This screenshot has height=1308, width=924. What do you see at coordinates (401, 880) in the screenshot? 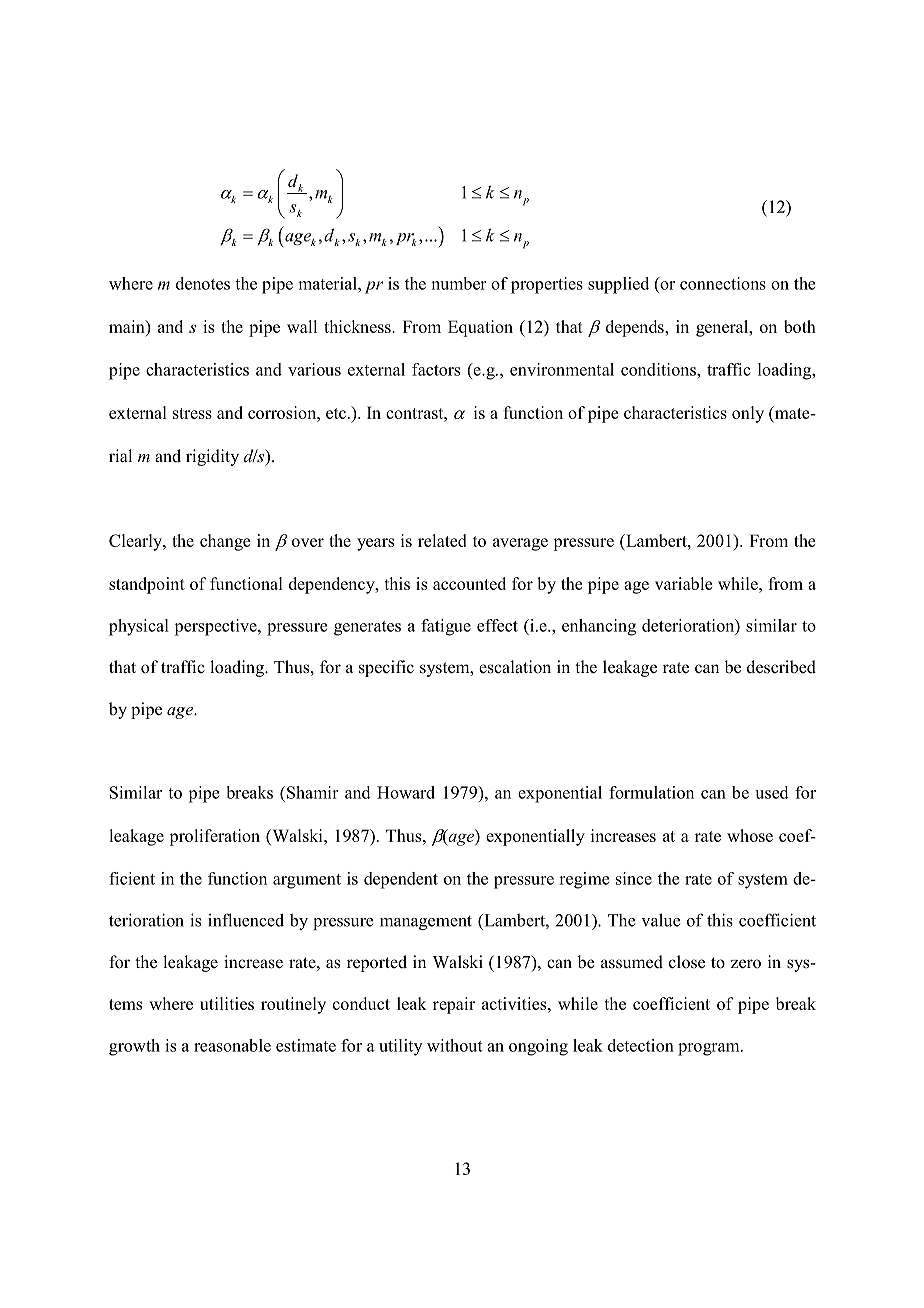
I see `dependent` at bounding box center [401, 880].
